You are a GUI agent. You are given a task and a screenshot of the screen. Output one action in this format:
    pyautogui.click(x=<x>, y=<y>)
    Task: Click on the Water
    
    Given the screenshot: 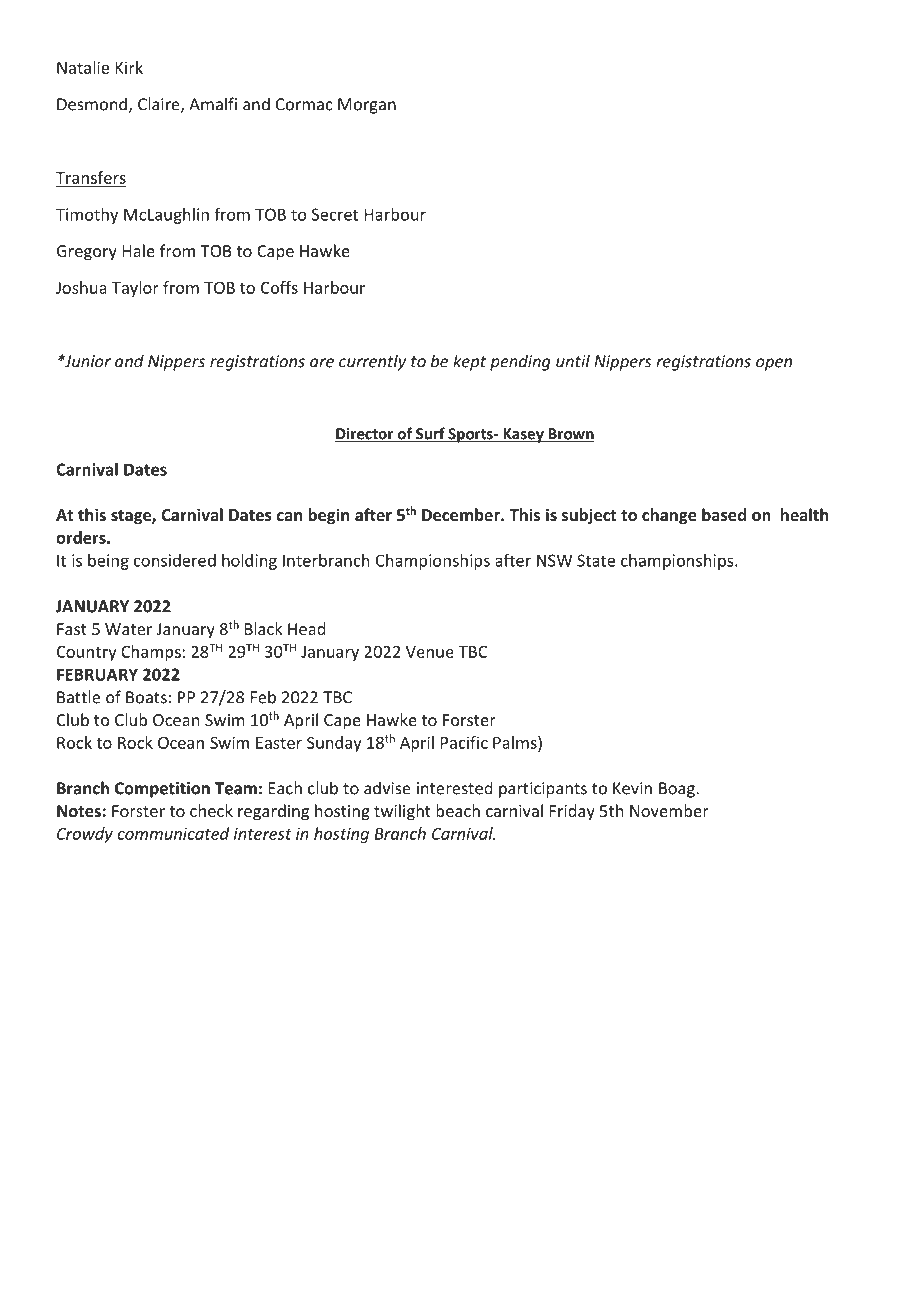 What is the action you would take?
    pyautogui.click(x=128, y=629)
